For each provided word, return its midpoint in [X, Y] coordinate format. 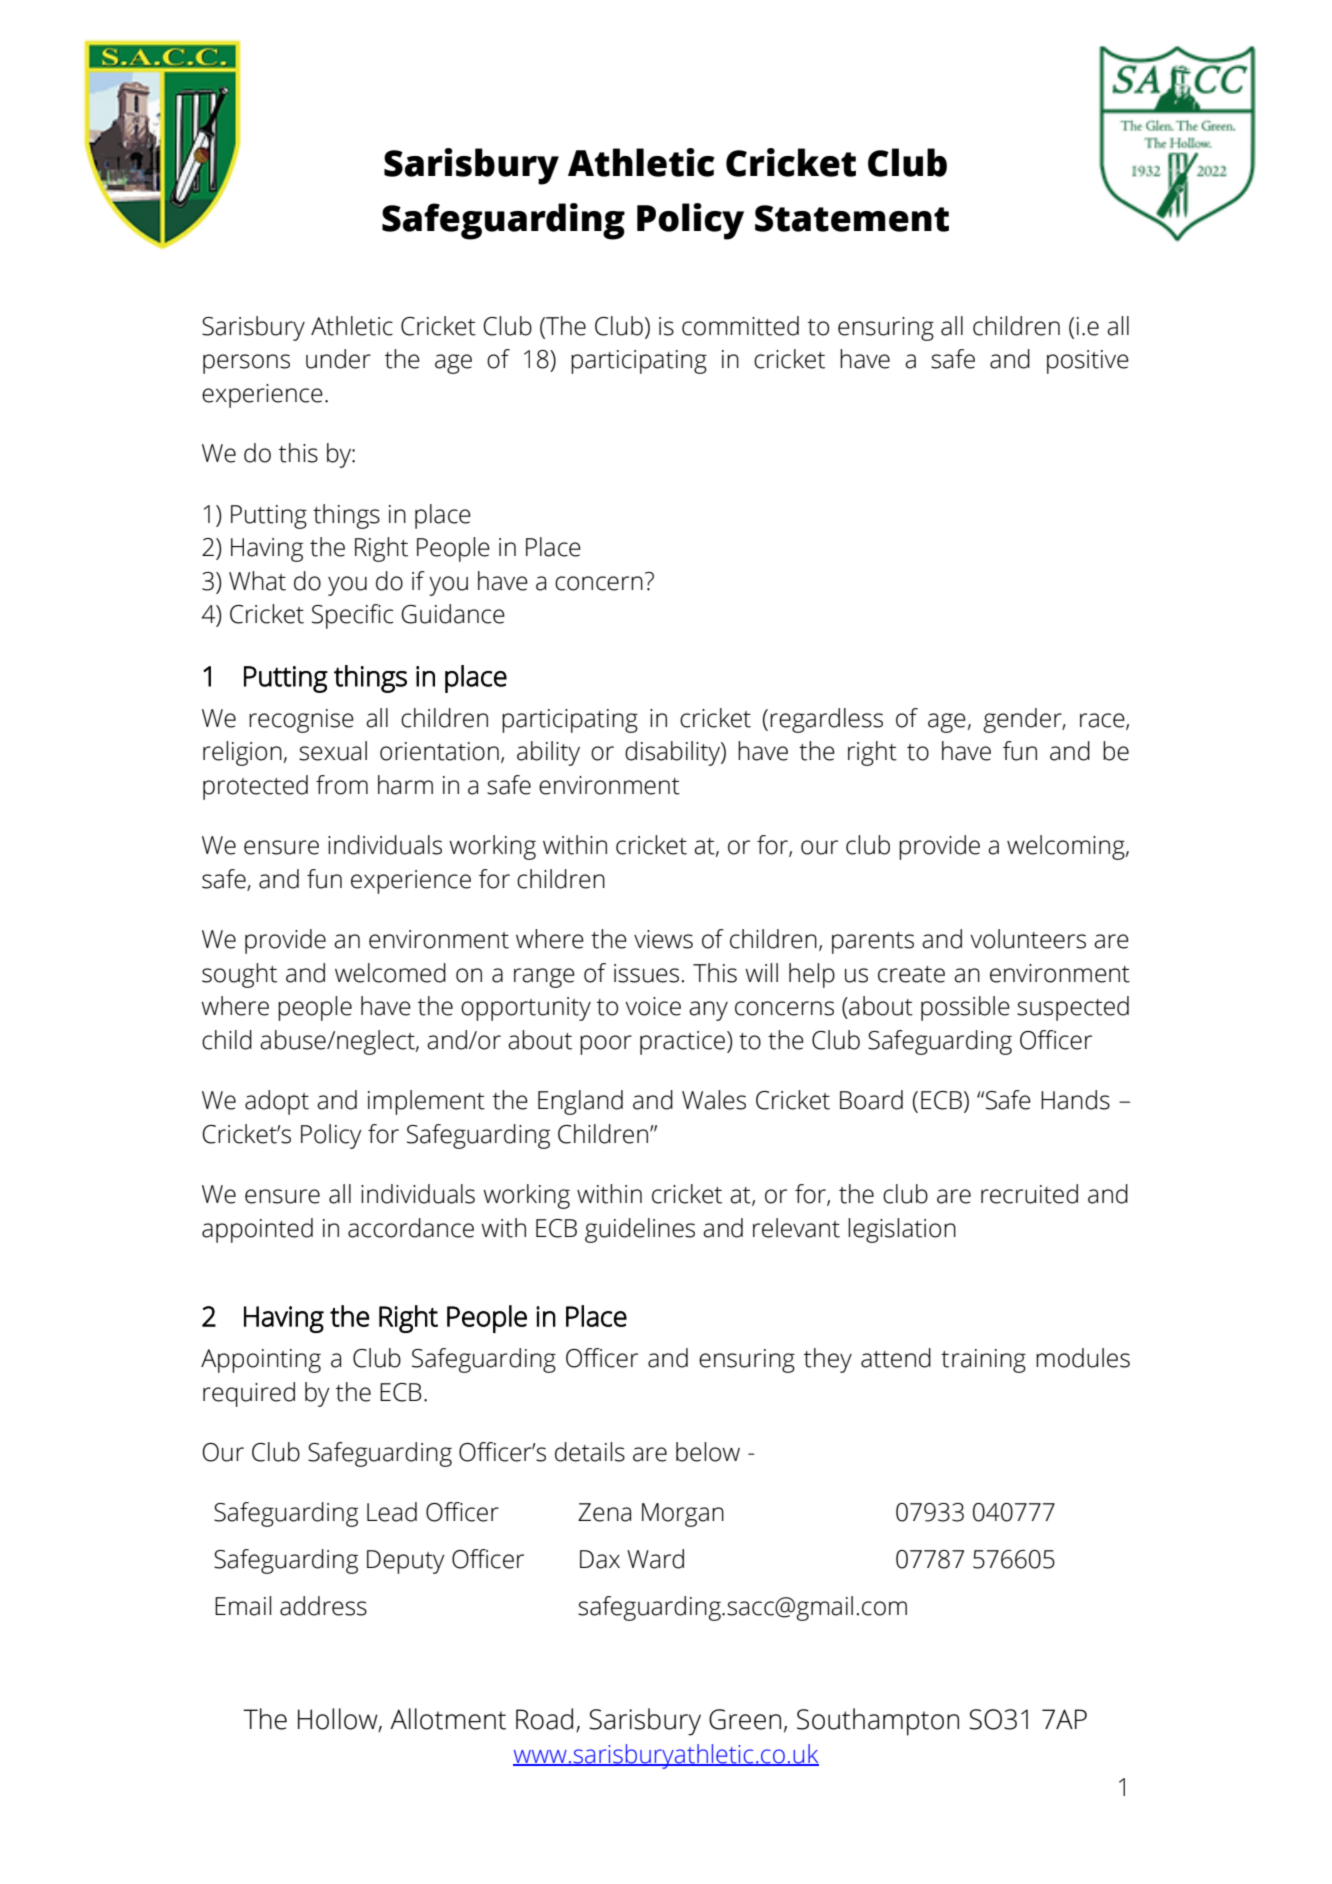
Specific [352, 616]
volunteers [1028, 939]
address [323, 1606]
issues [646, 973]
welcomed [390, 973]
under [338, 359]
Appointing [261, 1361]
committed [740, 326]
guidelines [640, 1230]
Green [745, 1719]
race [1103, 721]
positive [1088, 362]
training [983, 1361]
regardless [826, 720]
